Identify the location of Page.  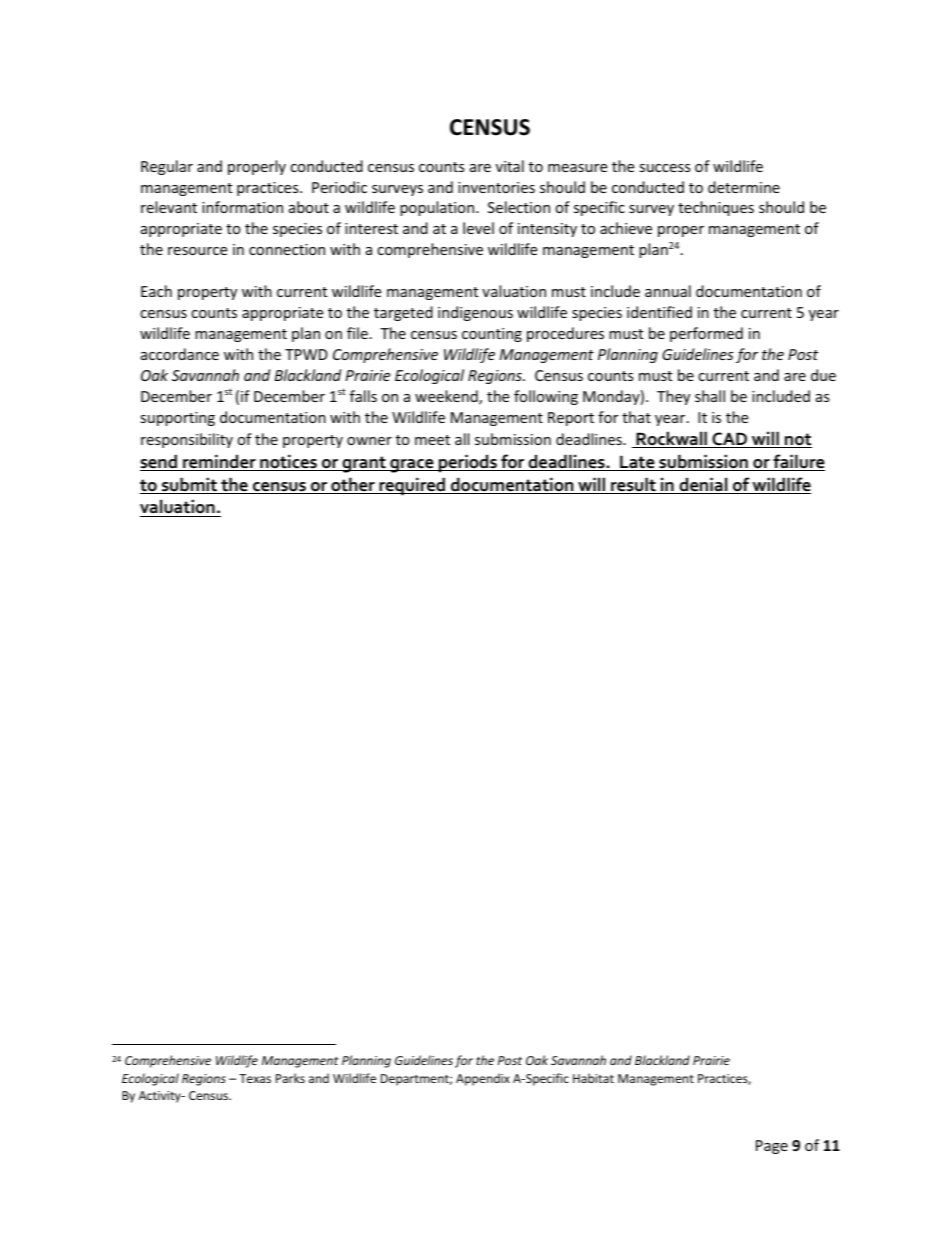
(772, 1147).
